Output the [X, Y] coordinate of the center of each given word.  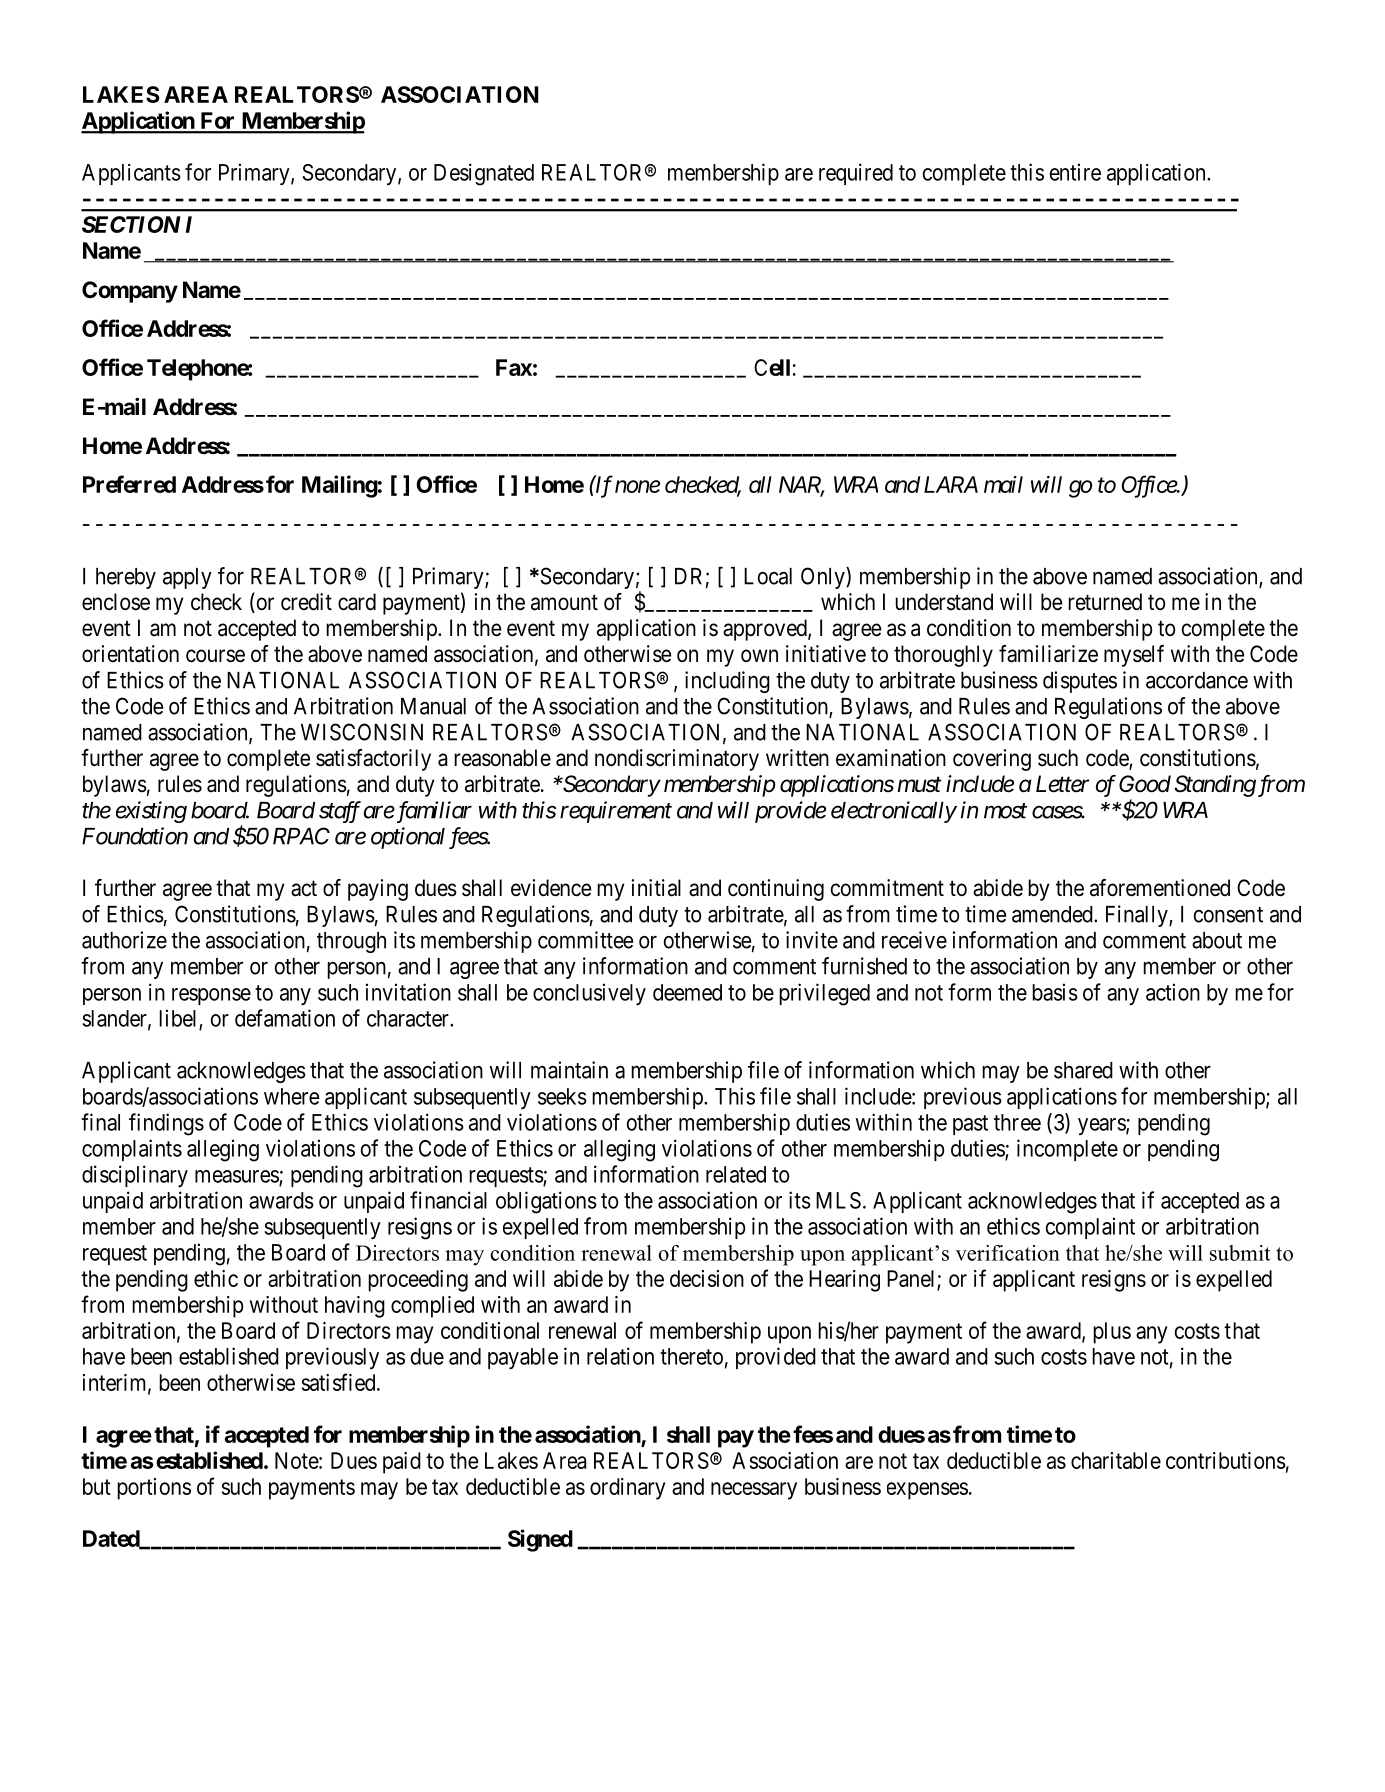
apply [187, 578]
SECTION [131, 224]
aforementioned [1160, 888]
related [736, 1174]
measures [237, 1177]
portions [154, 1489]
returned [1105, 602]
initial [656, 888]
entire [1075, 172]
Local [768, 576]
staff [340, 812]
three [1017, 1122]
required [856, 174]
